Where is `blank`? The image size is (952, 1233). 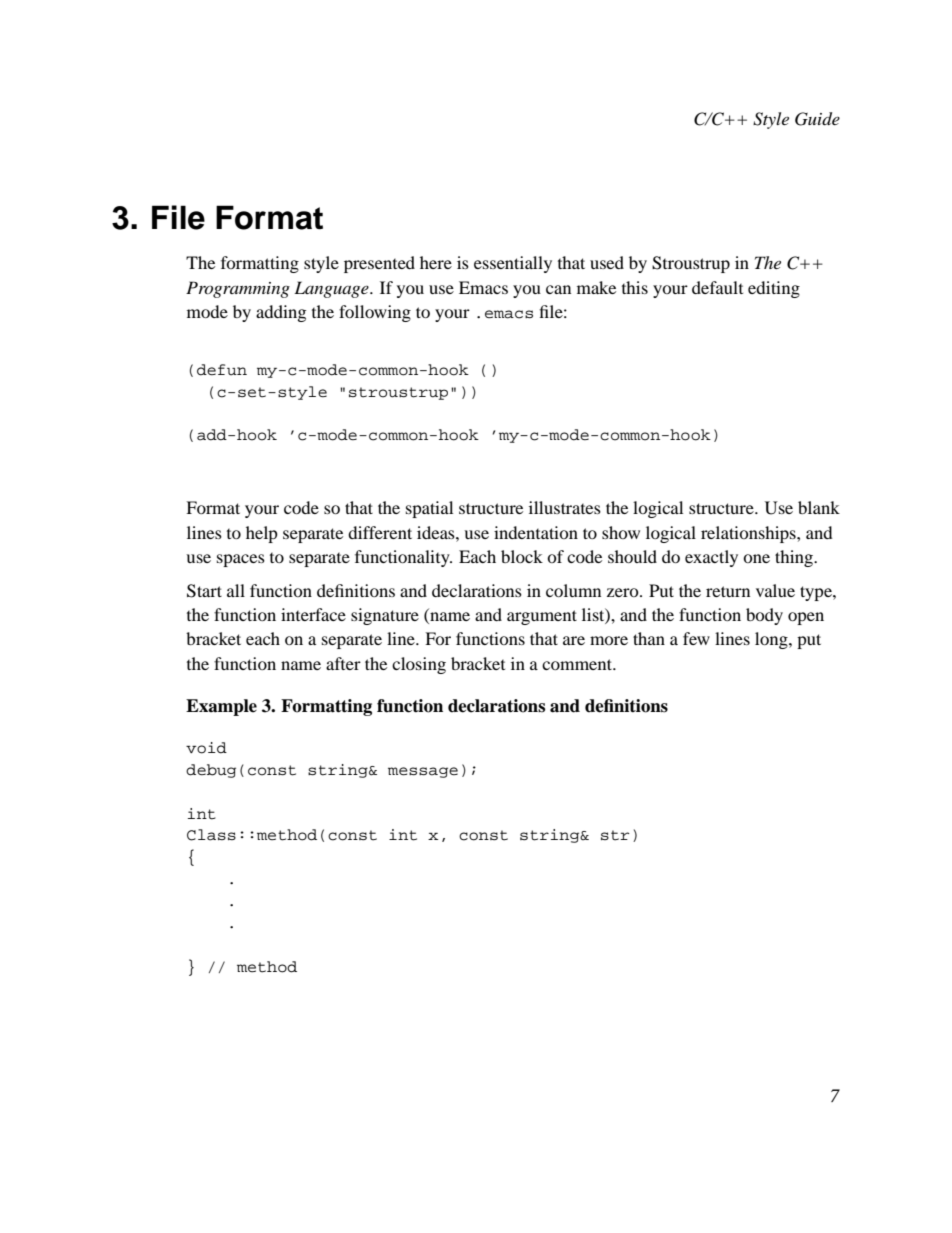
blank is located at coordinates (819, 507).
